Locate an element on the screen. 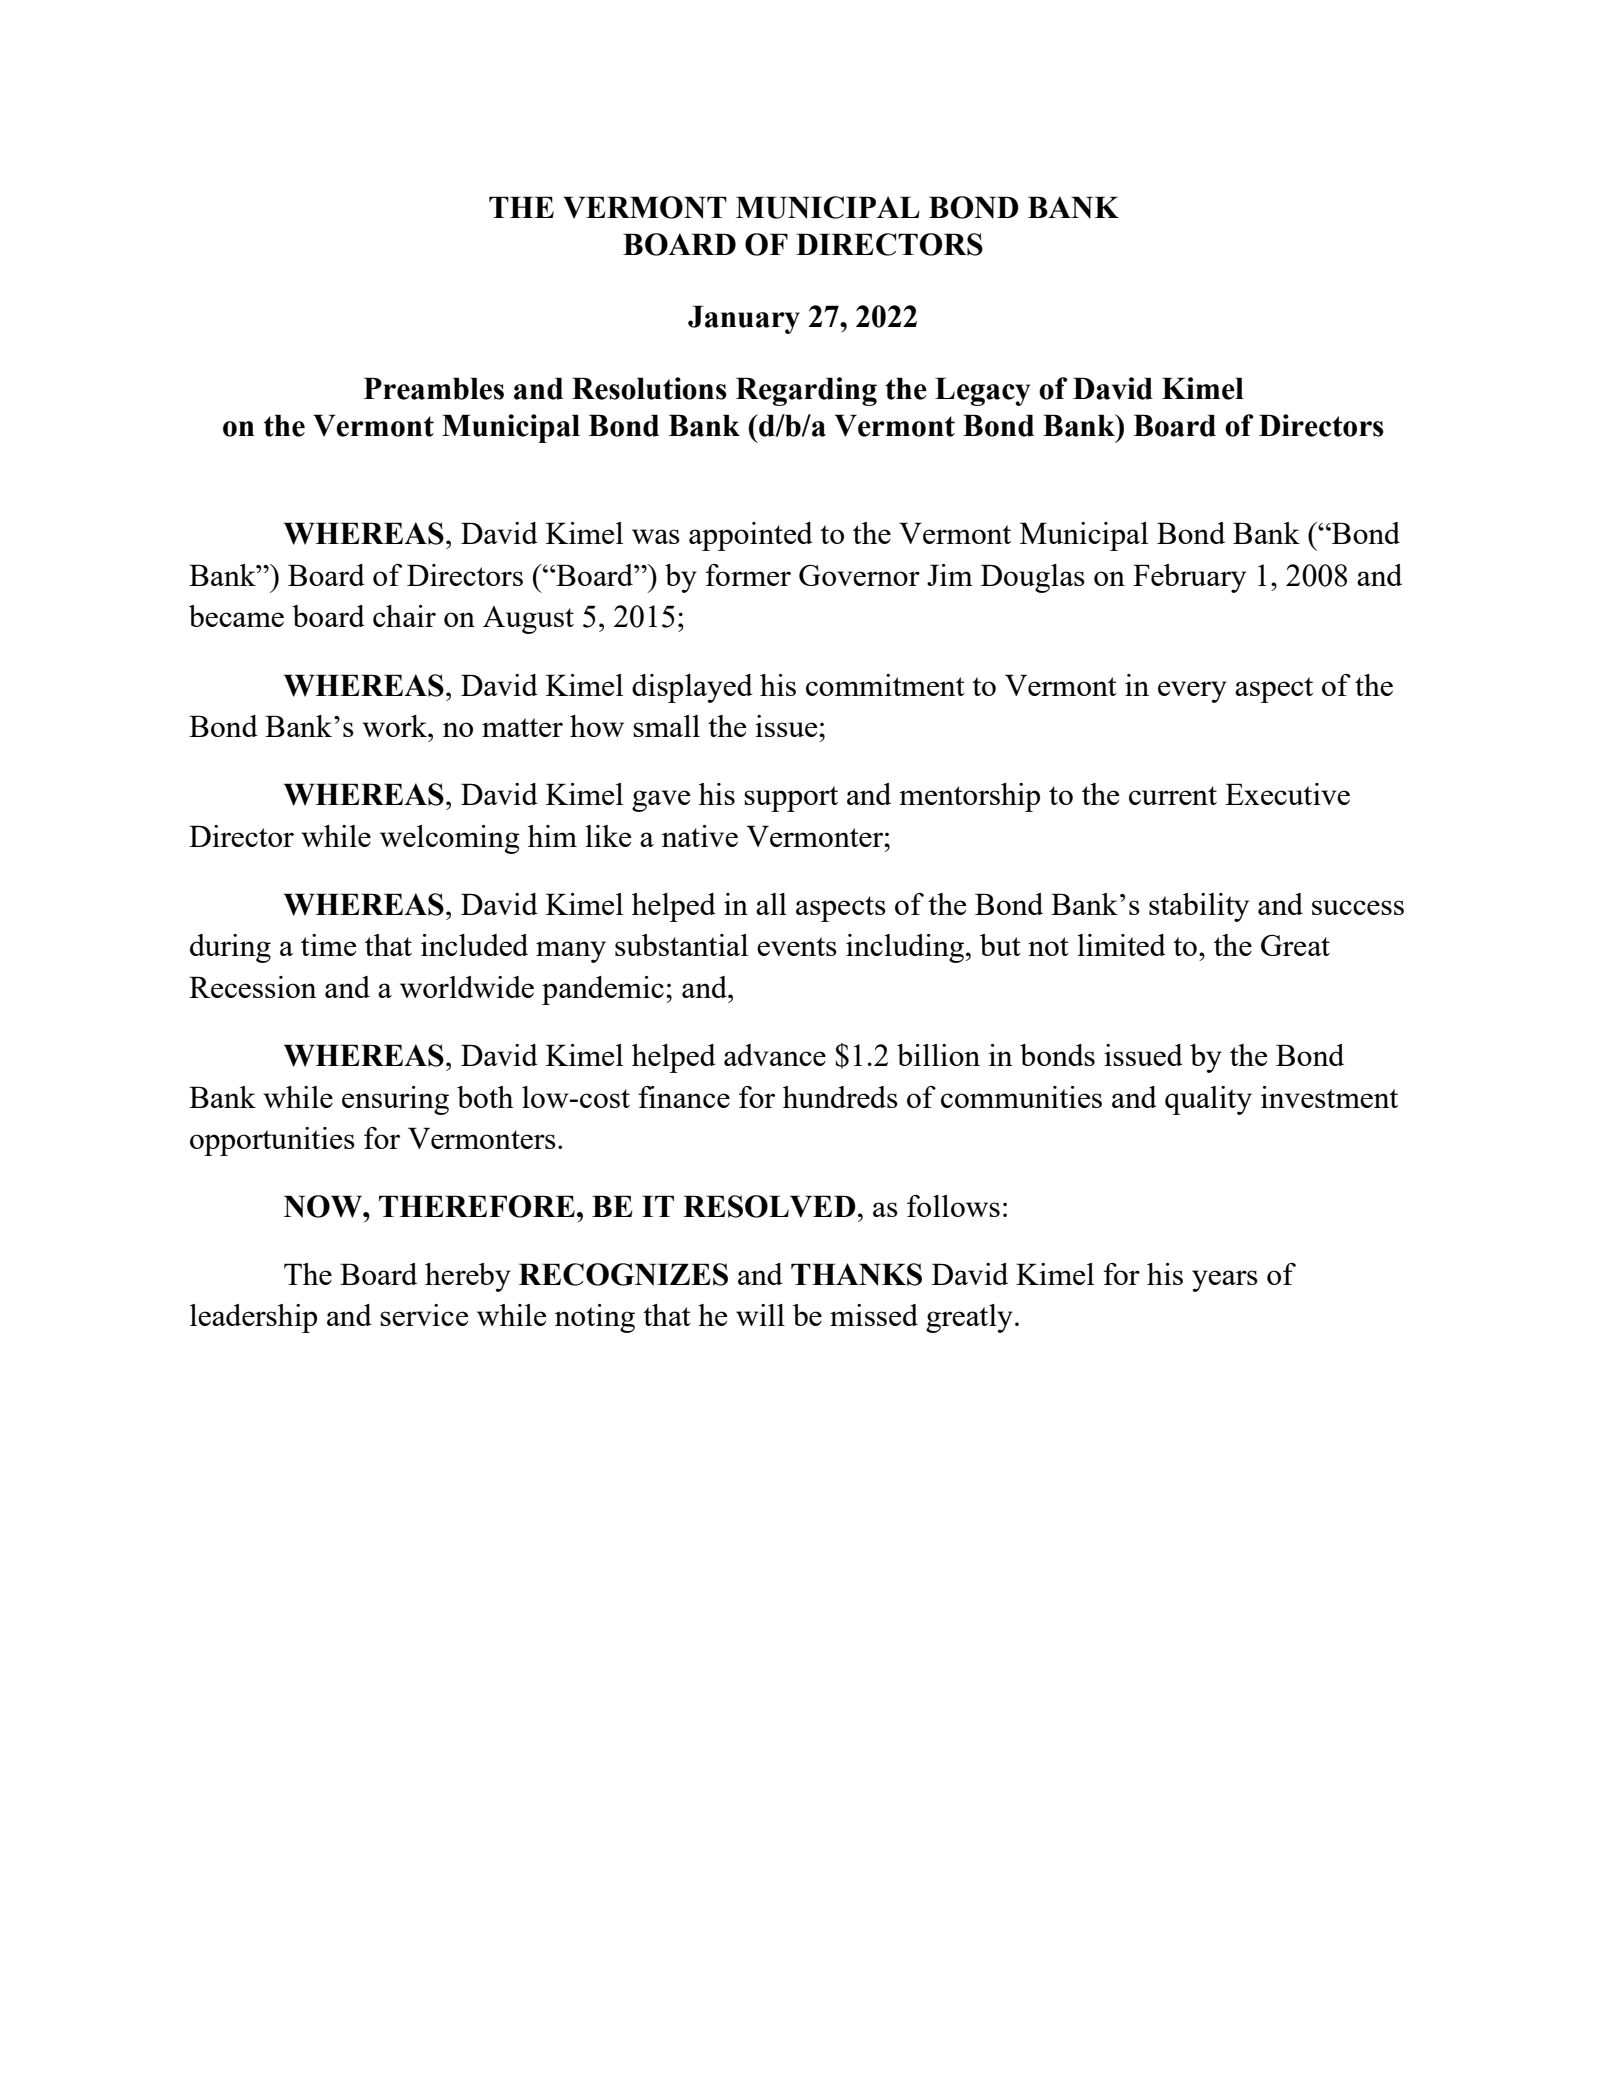  limited is located at coordinates (1121, 945).
